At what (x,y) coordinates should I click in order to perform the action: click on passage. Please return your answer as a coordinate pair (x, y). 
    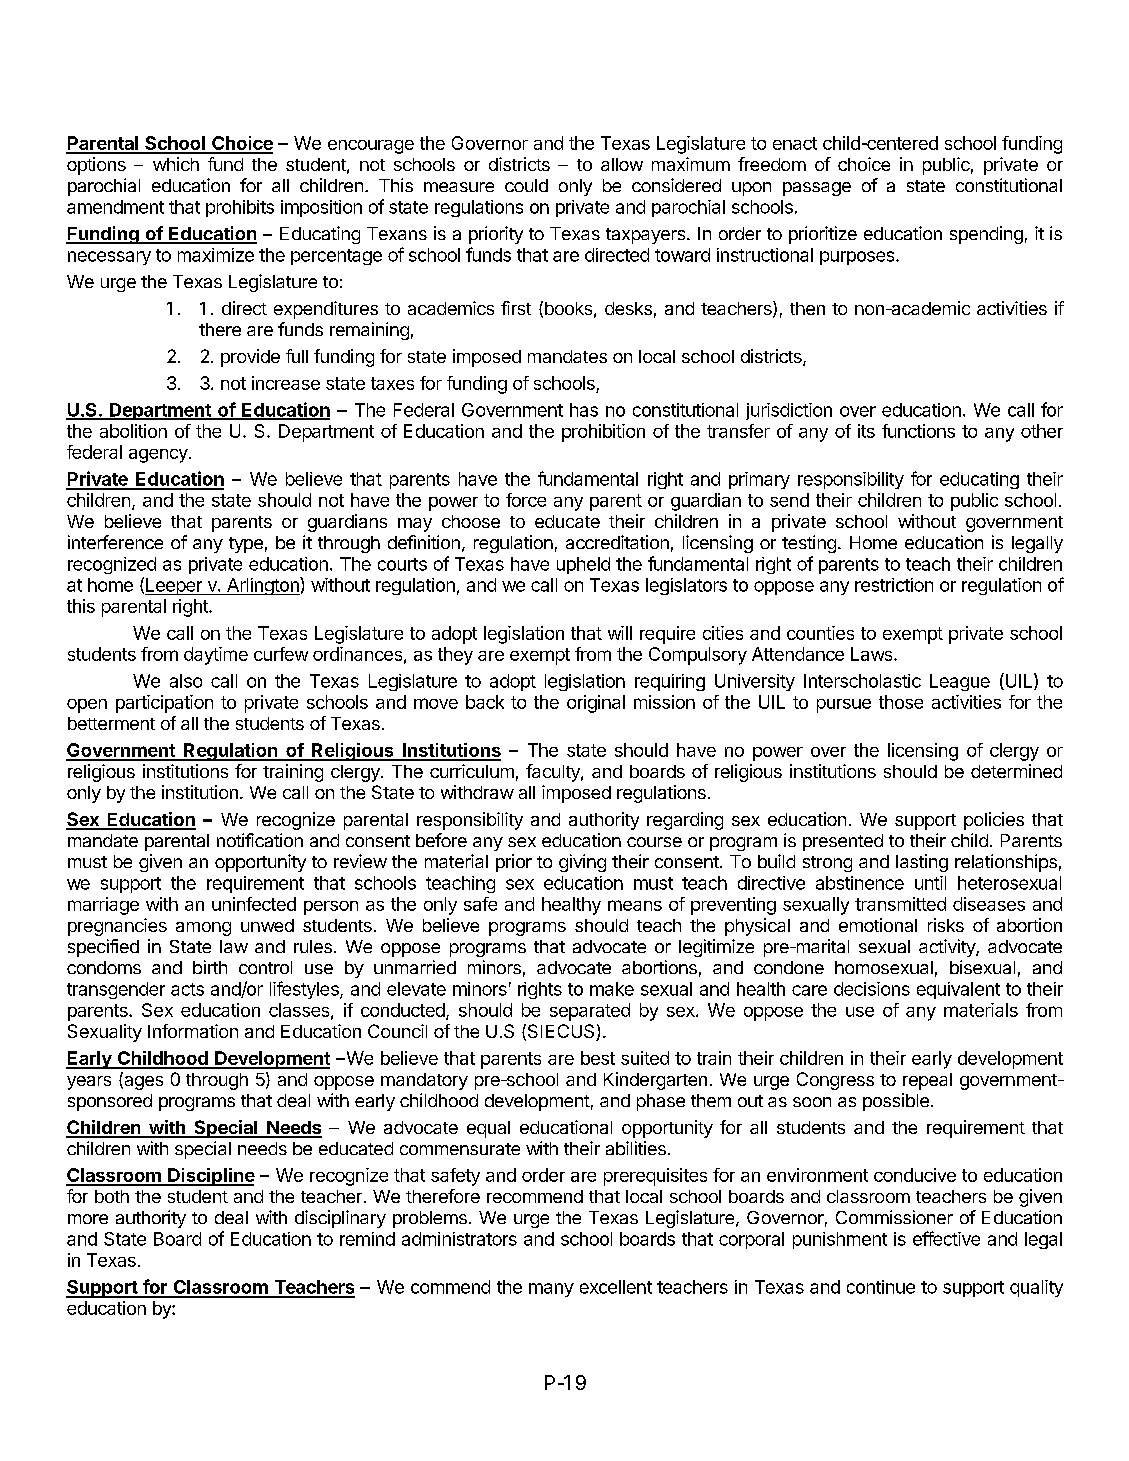
    Looking at the image, I should click on (817, 189).
